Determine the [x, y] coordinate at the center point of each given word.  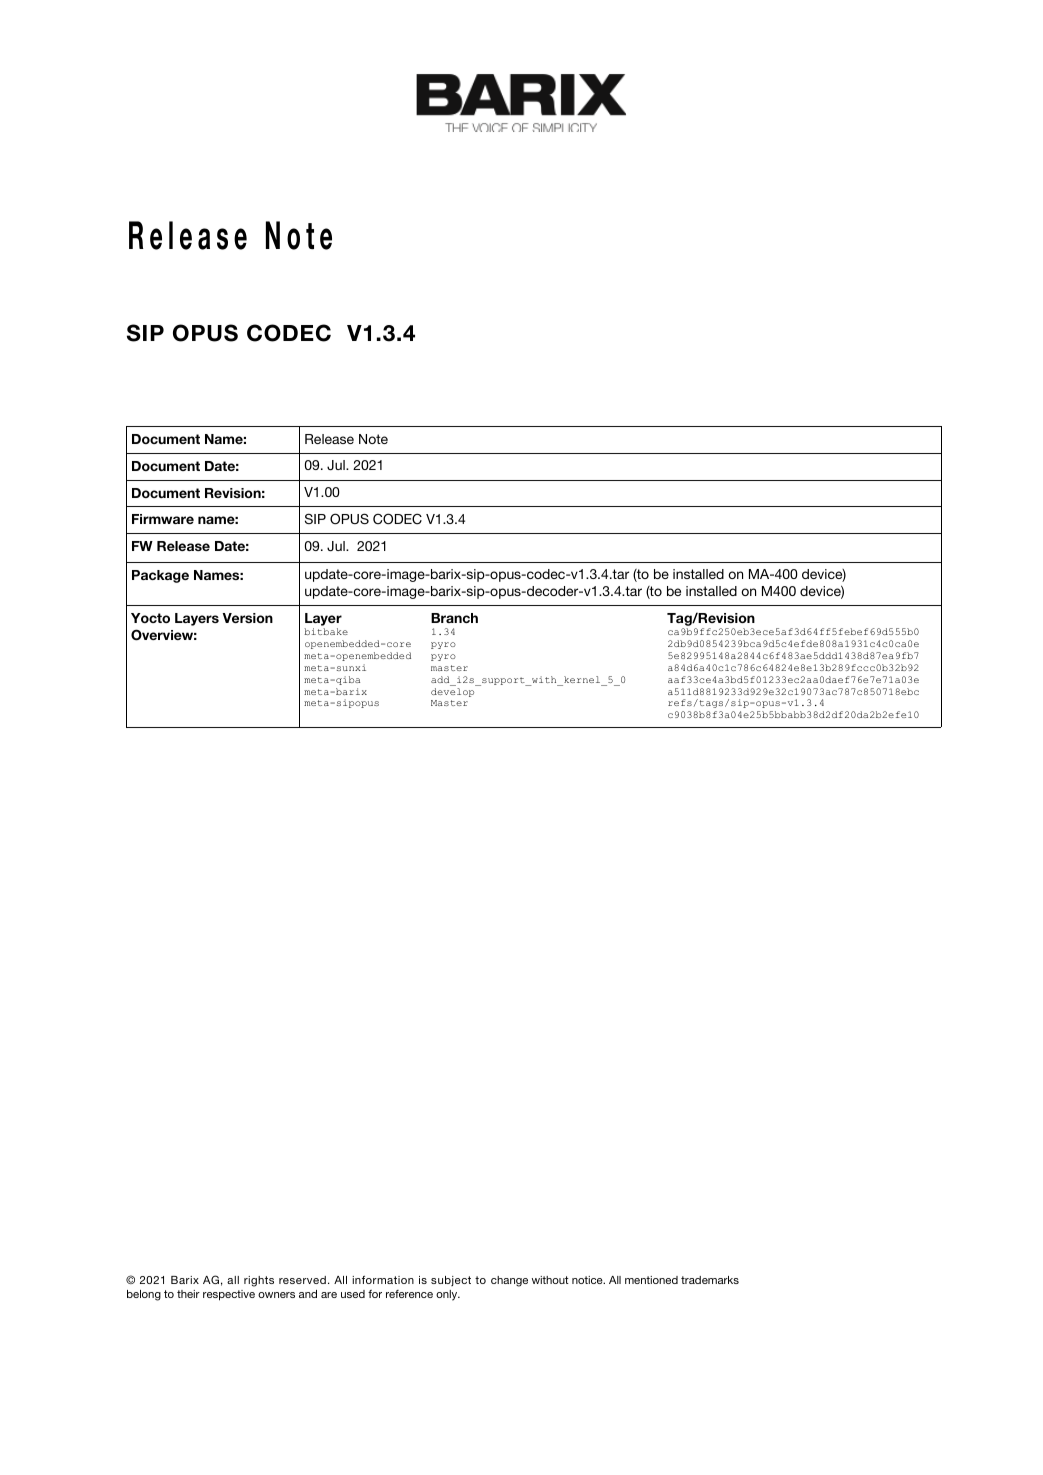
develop [452, 692]
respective [229, 1295]
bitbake [326, 631]
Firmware [163, 519]
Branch [454, 618]
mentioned [651, 1280]
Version [248, 618]
